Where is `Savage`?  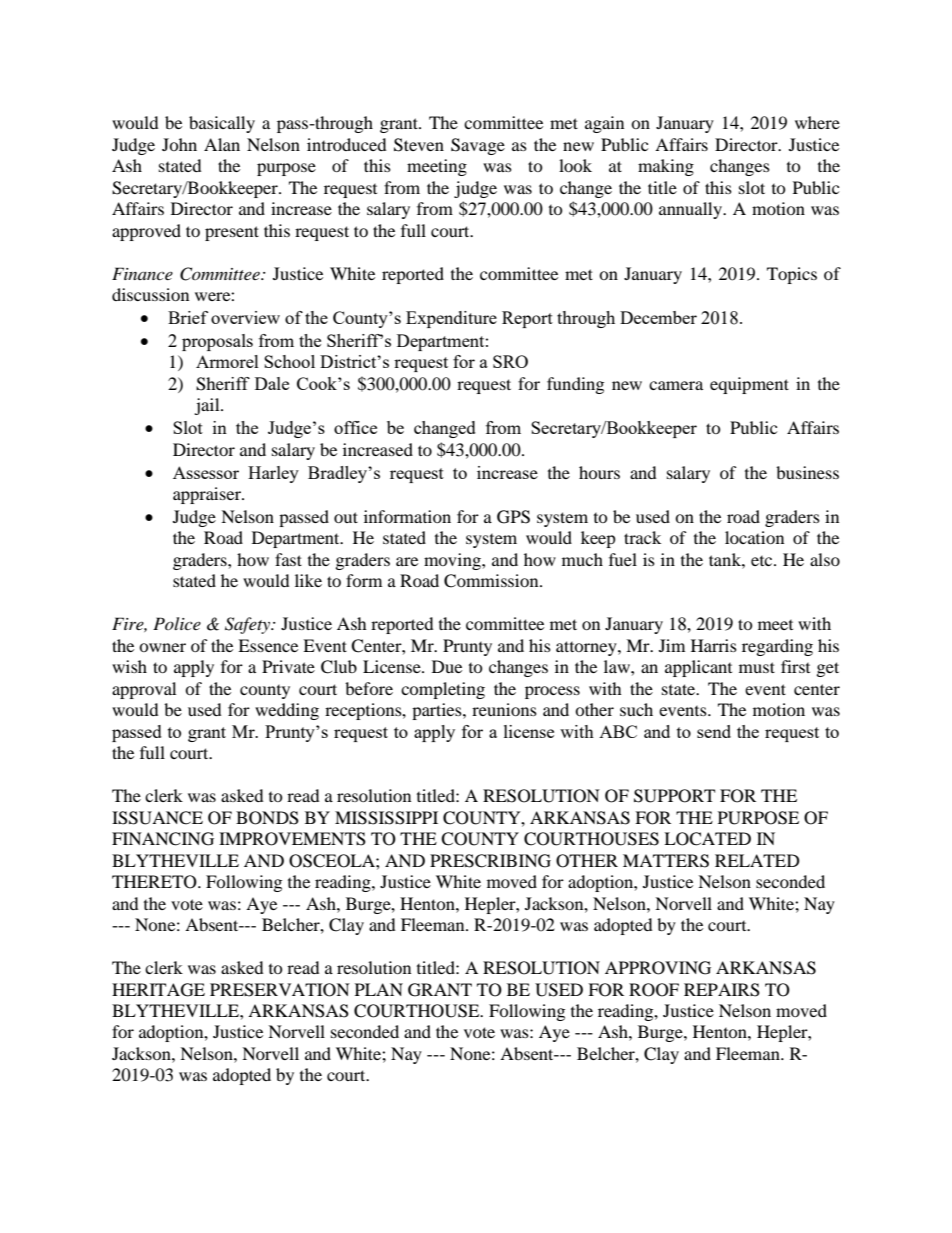
Savage is located at coordinates (478, 146).
